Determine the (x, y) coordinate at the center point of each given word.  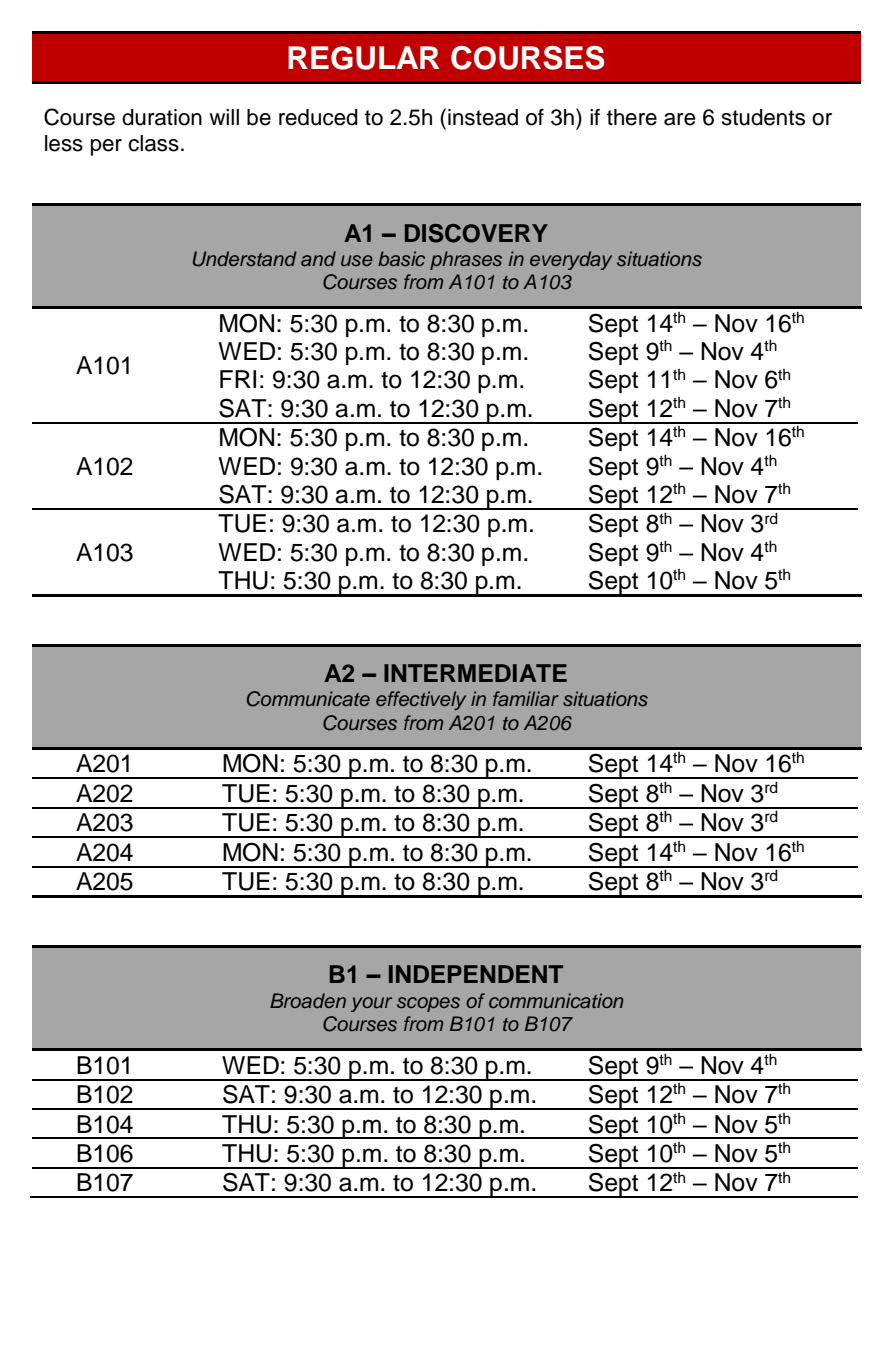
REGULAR (363, 58)
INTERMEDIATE (475, 673)
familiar (526, 698)
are (680, 119)
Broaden (308, 1000)
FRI (238, 379)
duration (162, 117)
